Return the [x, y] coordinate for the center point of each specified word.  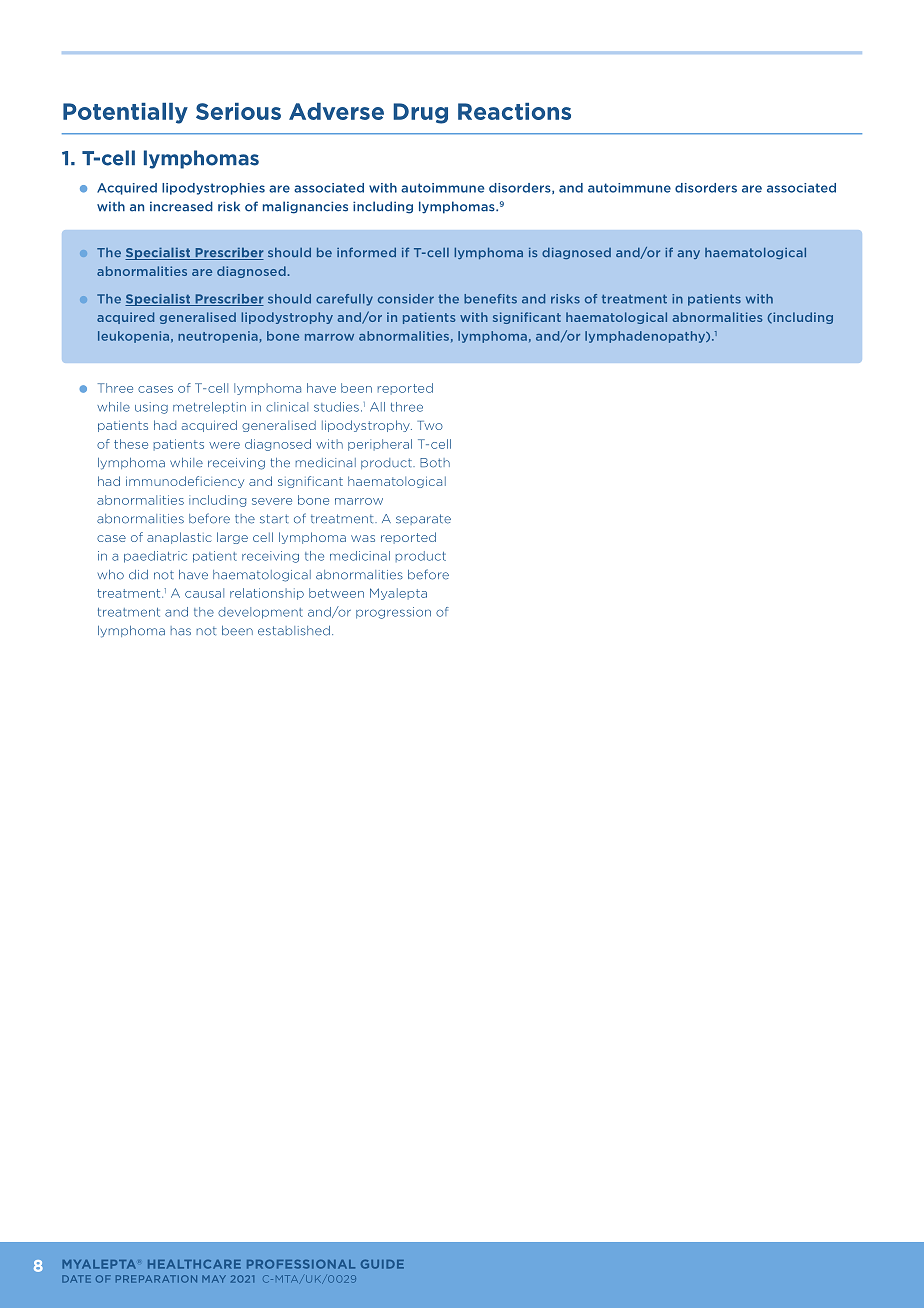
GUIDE [382, 1264]
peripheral [380, 445]
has [181, 631]
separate [423, 519]
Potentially [125, 113]
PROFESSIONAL [301, 1264]
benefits [490, 299]
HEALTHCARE [194, 1264]
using [151, 408]
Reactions [514, 111]
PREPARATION [156, 1279]
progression [393, 613]
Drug [420, 113]
